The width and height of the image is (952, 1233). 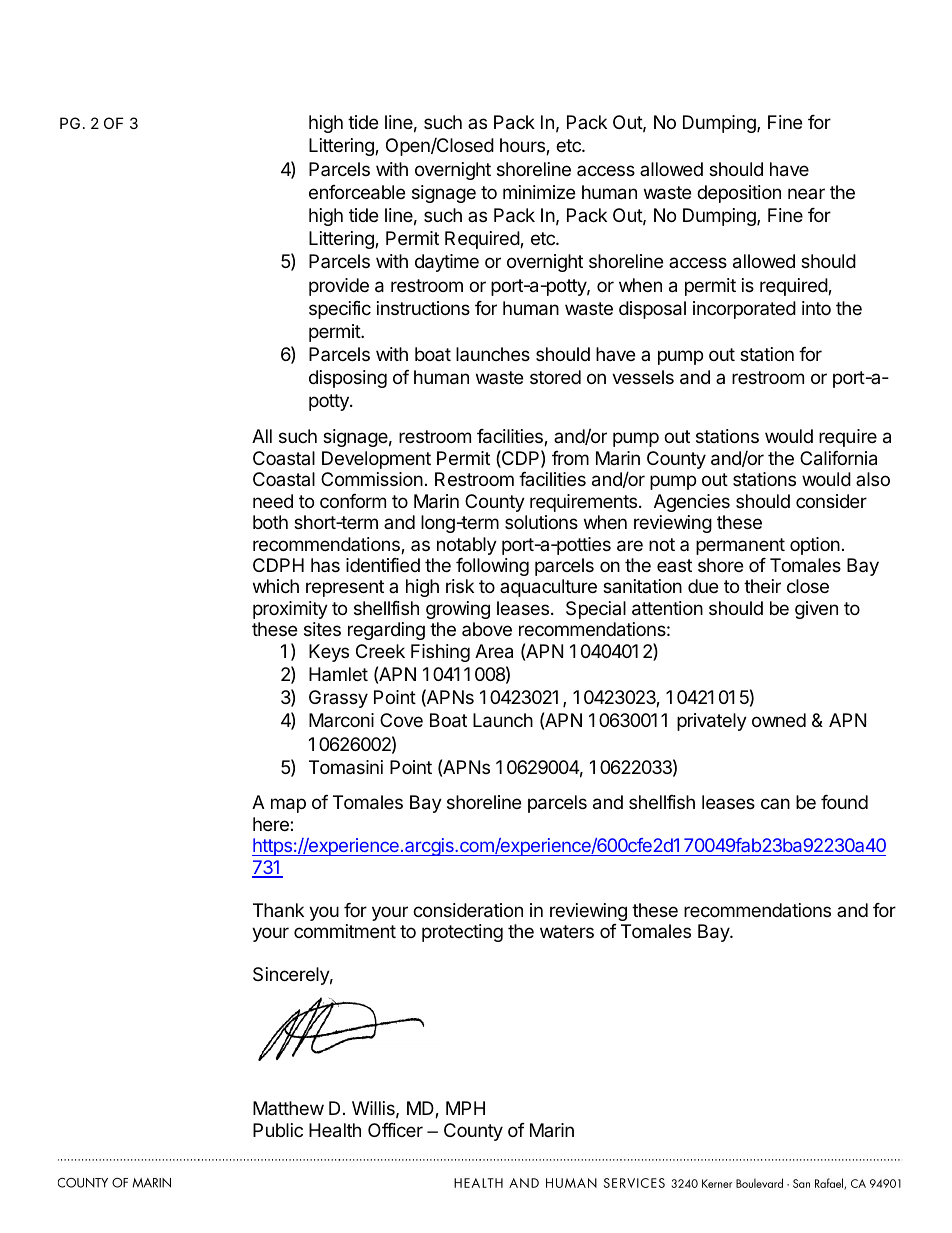 I want to click on MPH, so click(x=465, y=1108).
